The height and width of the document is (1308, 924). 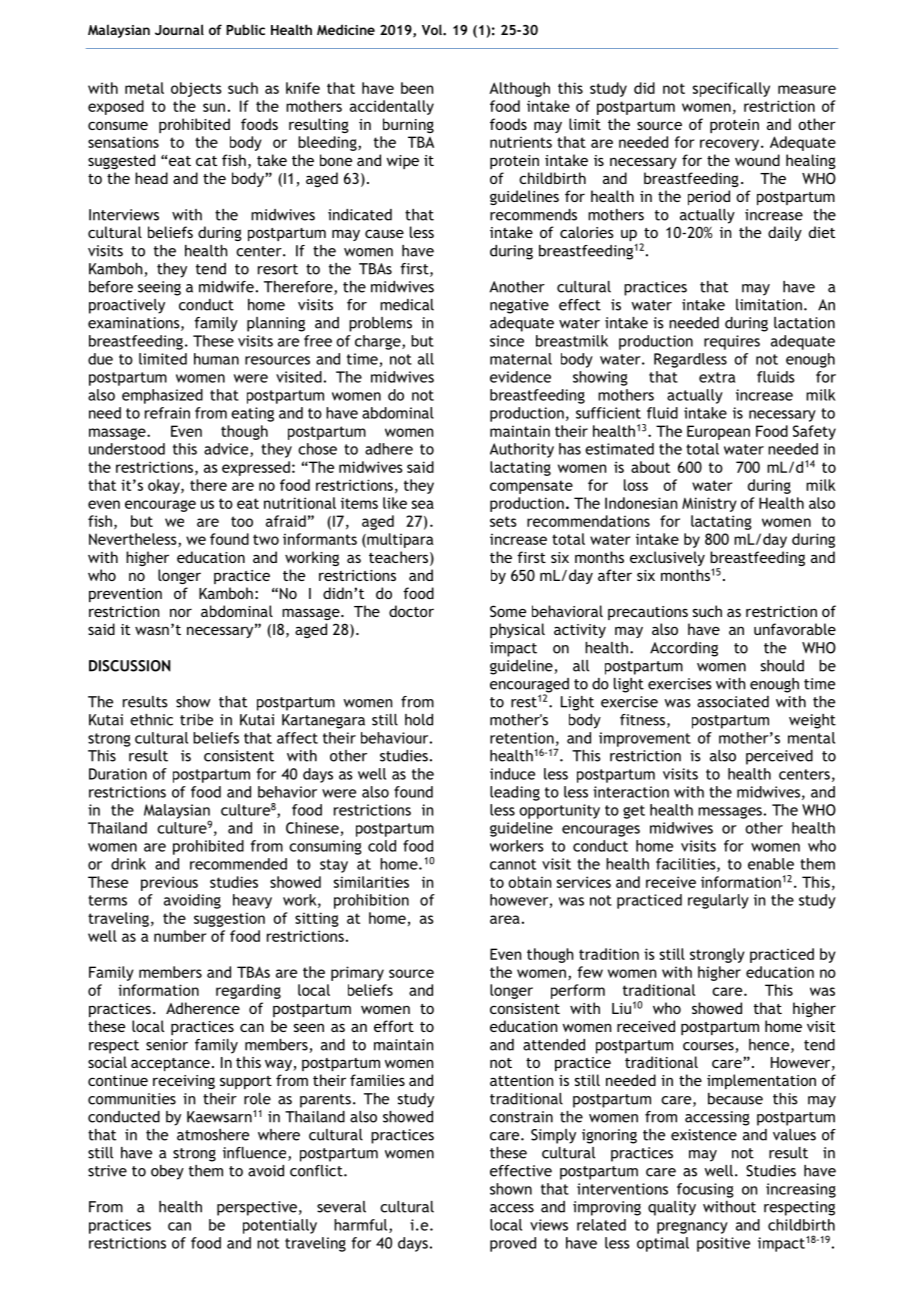 What do you see at coordinates (731, 89) in the document?
I see `specifically` at bounding box center [731, 89].
